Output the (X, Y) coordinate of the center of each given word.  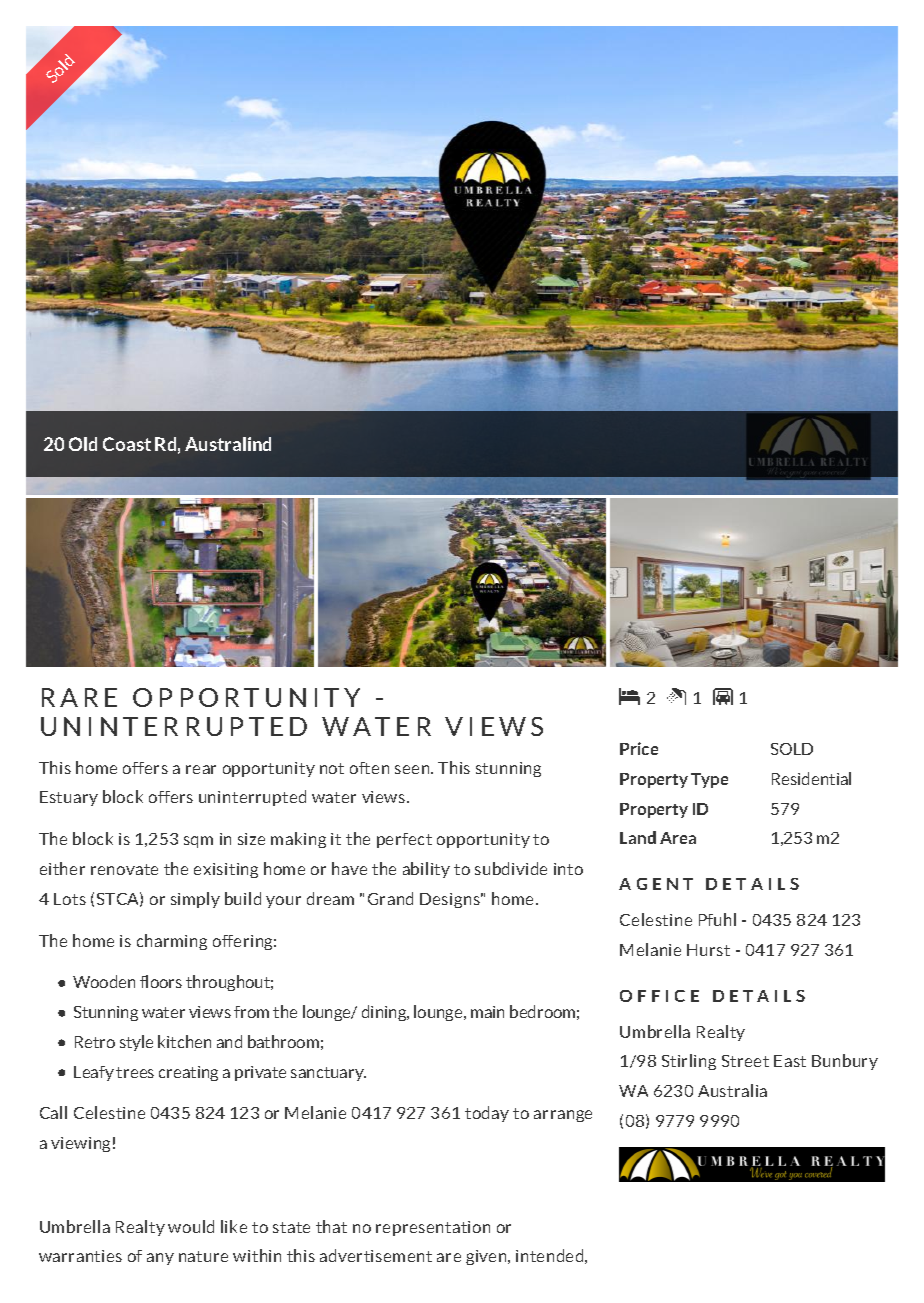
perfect (404, 840)
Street (745, 1061)
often (369, 768)
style (136, 1043)
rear (201, 769)
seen (413, 769)
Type (709, 780)
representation (433, 1228)
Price (639, 748)
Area (678, 838)
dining (385, 1013)
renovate (124, 869)
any (160, 1259)
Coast (127, 444)
